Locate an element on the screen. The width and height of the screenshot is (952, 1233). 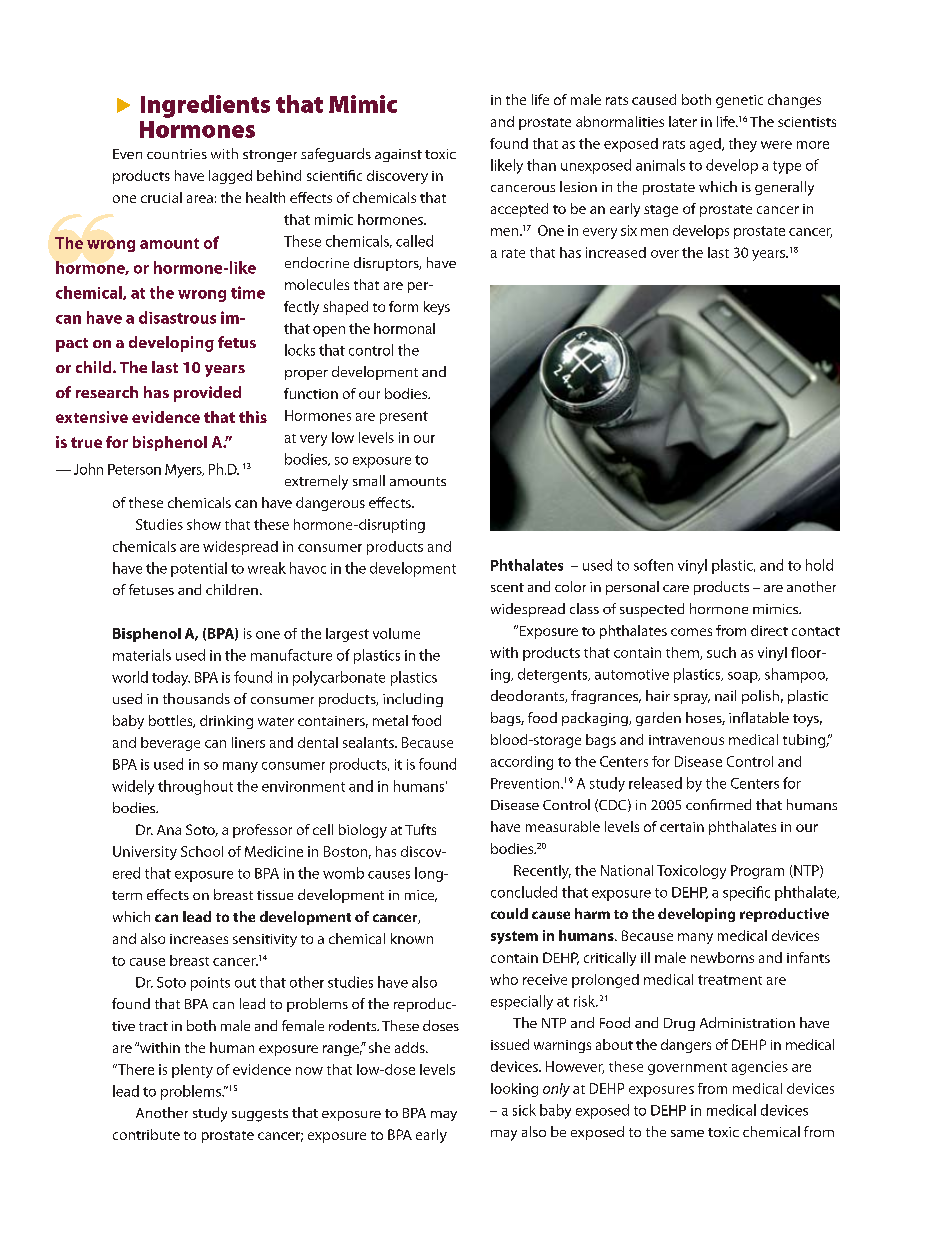
present is located at coordinates (404, 417).
